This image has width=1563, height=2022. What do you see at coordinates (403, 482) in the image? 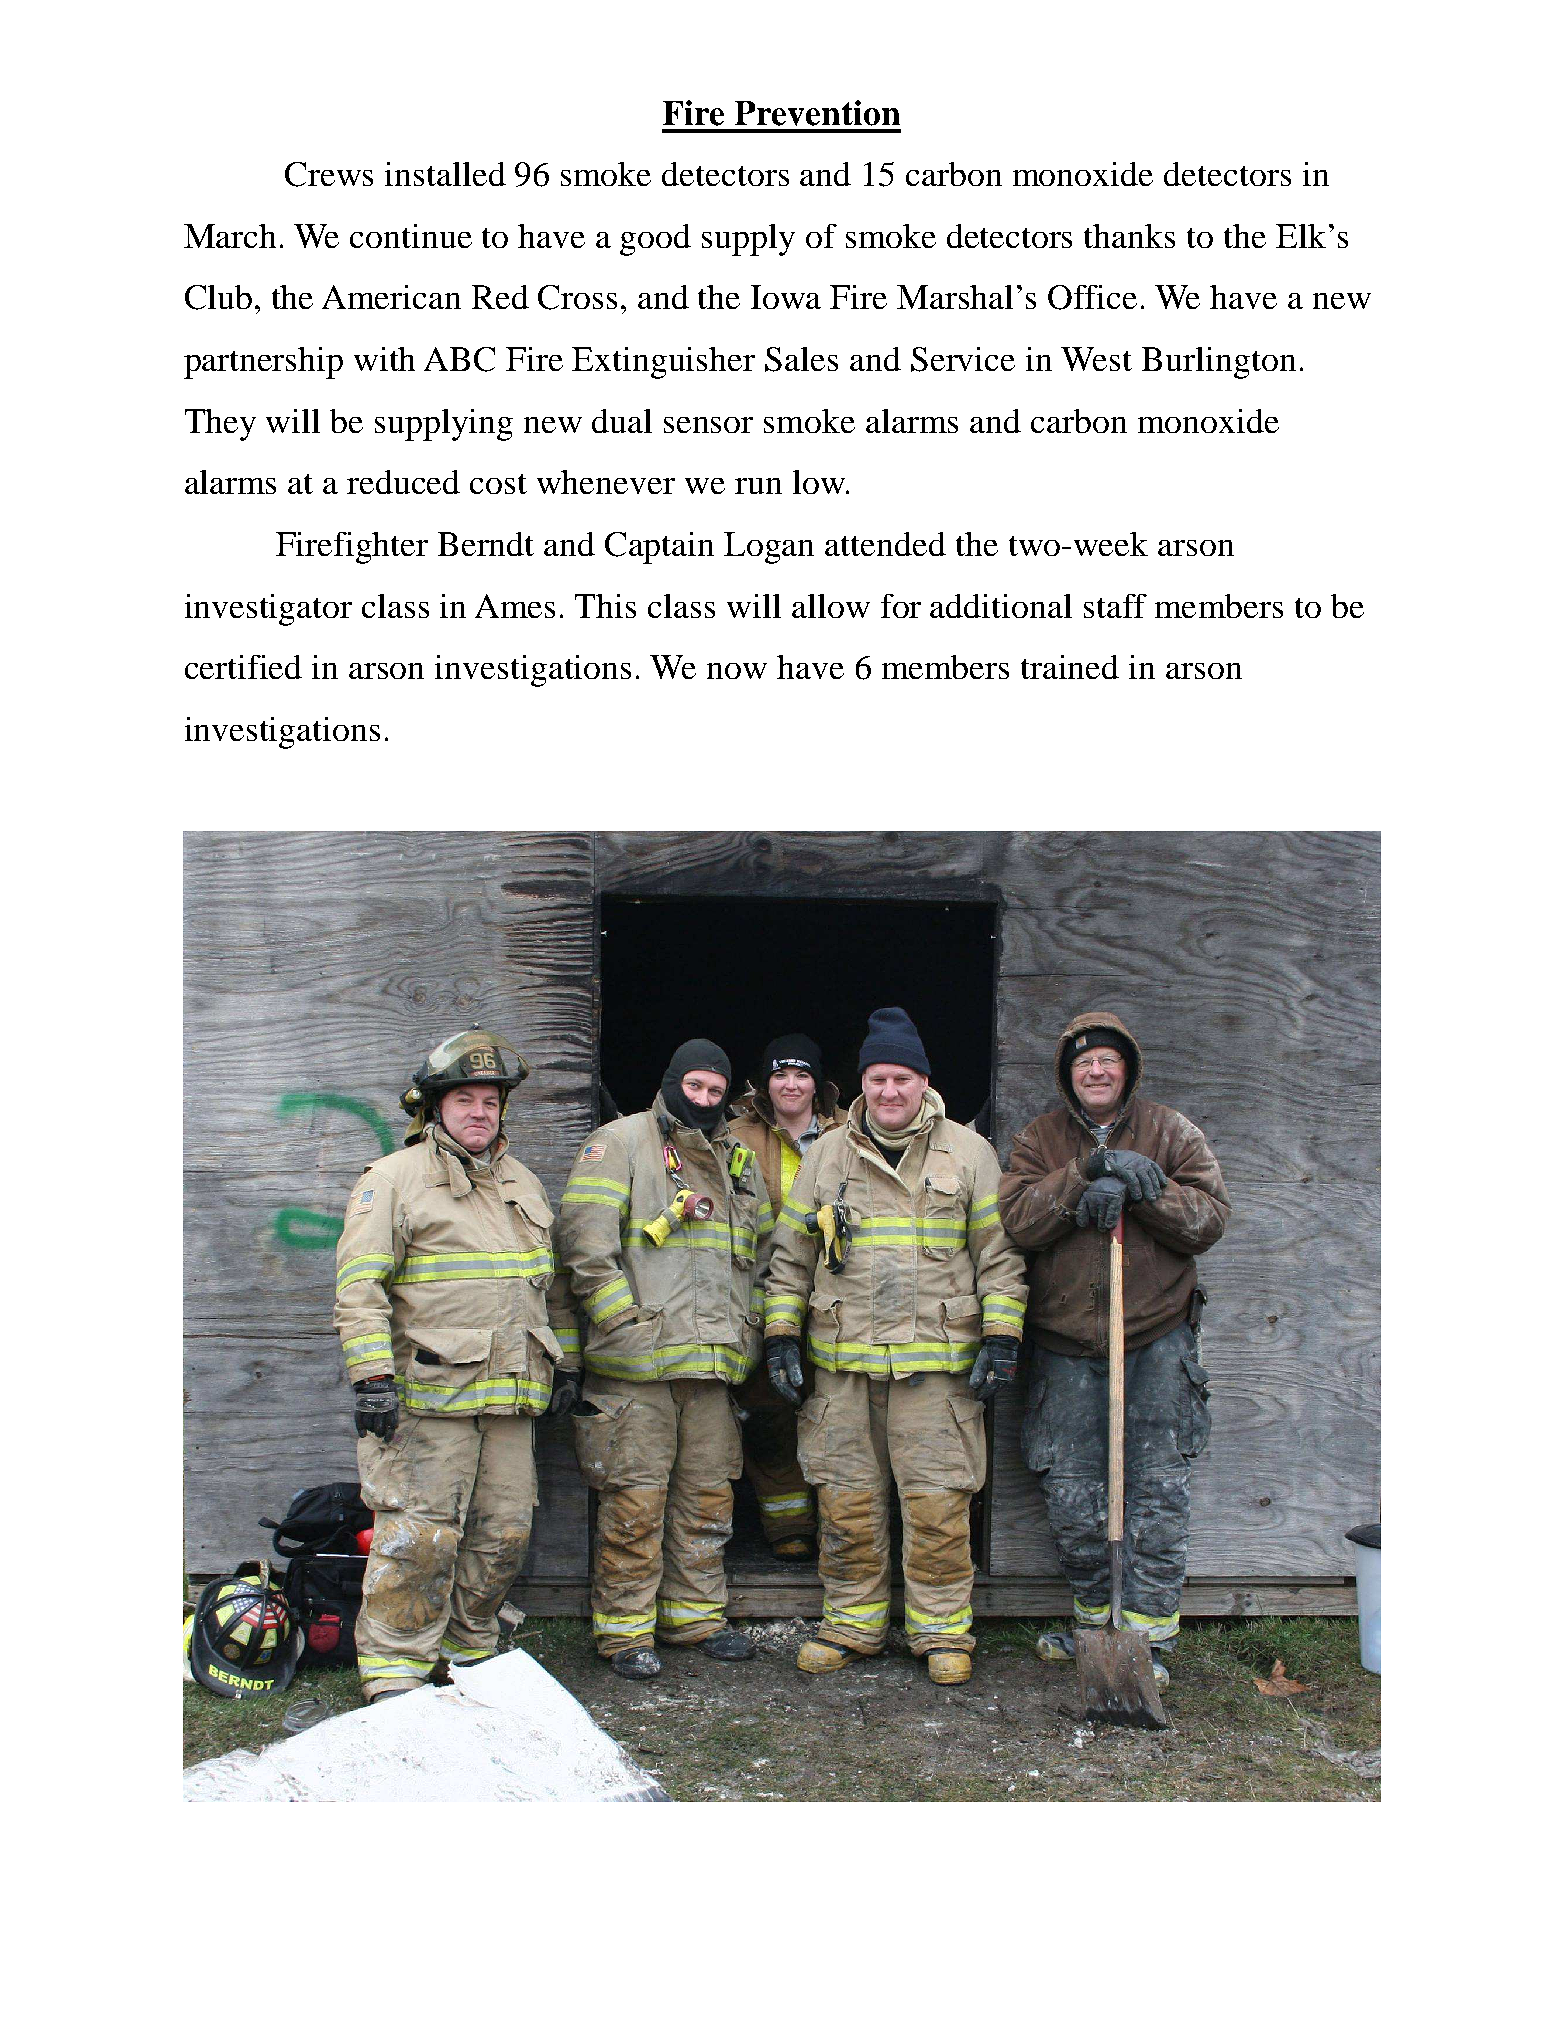
I see `reduced` at bounding box center [403, 482].
